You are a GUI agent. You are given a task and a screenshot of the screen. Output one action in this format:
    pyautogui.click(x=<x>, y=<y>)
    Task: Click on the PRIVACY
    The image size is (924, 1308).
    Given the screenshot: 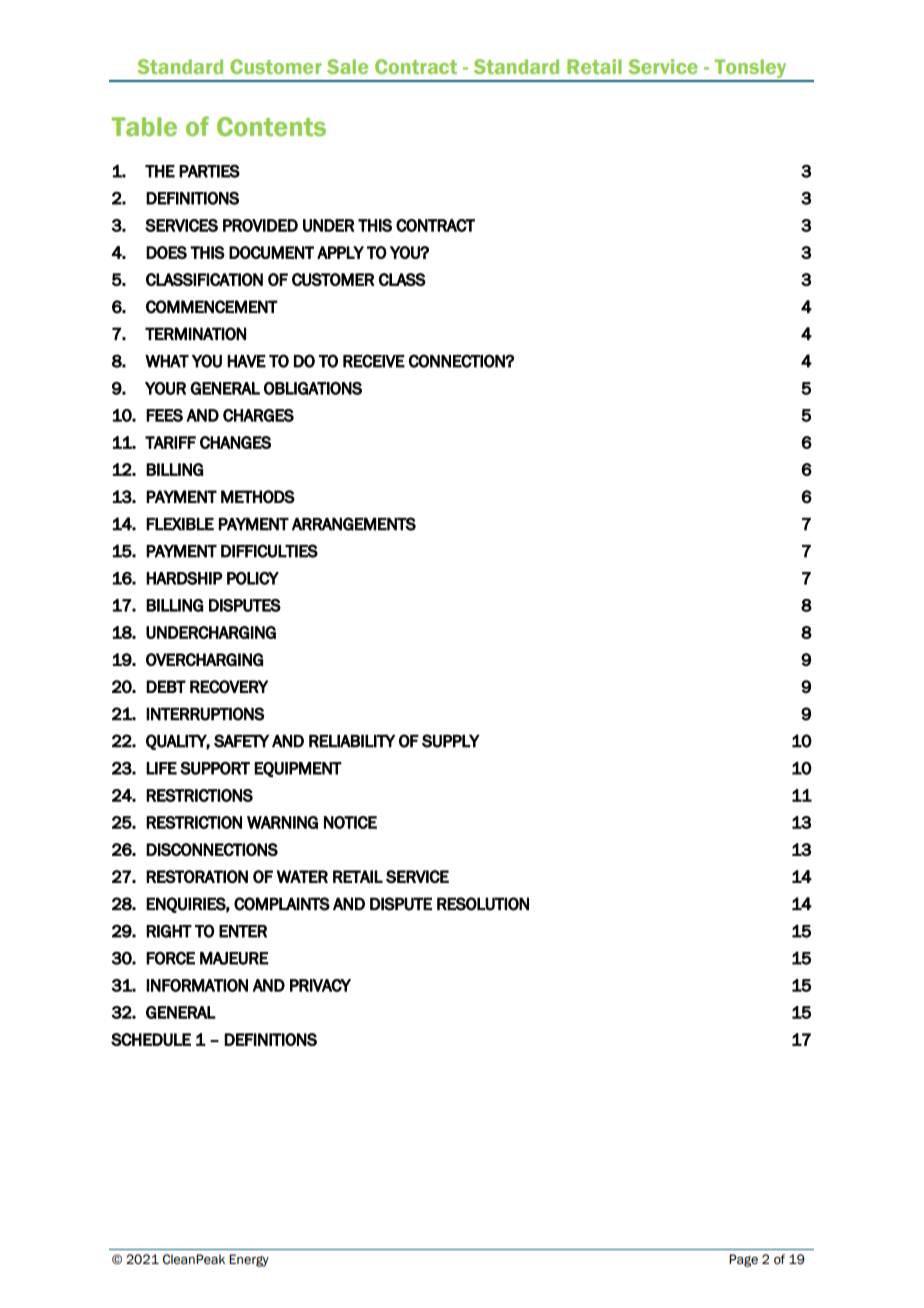 What is the action you would take?
    pyautogui.click(x=320, y=985)
